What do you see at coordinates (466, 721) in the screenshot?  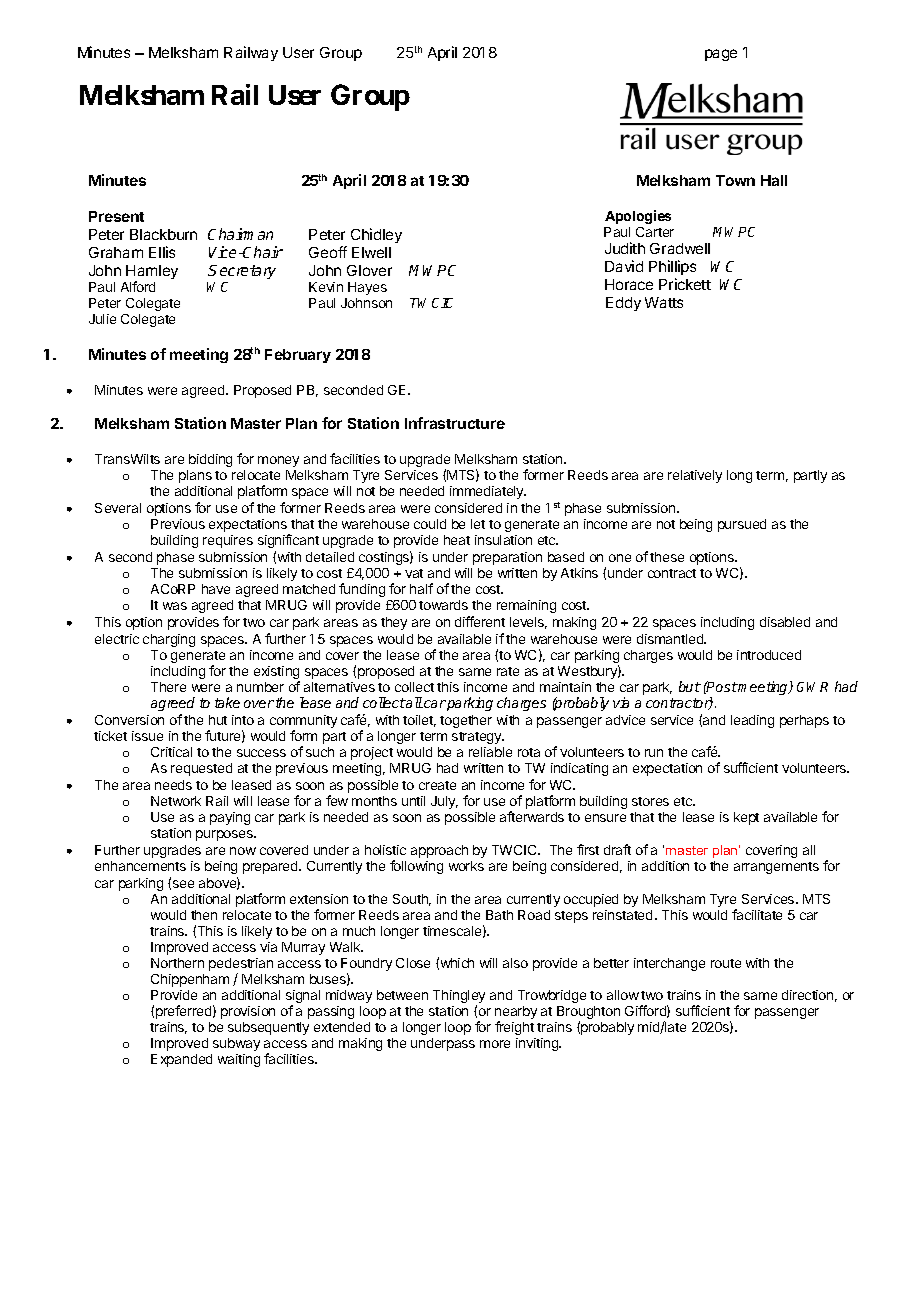 I see `together` at bounding box center [466, 721].
